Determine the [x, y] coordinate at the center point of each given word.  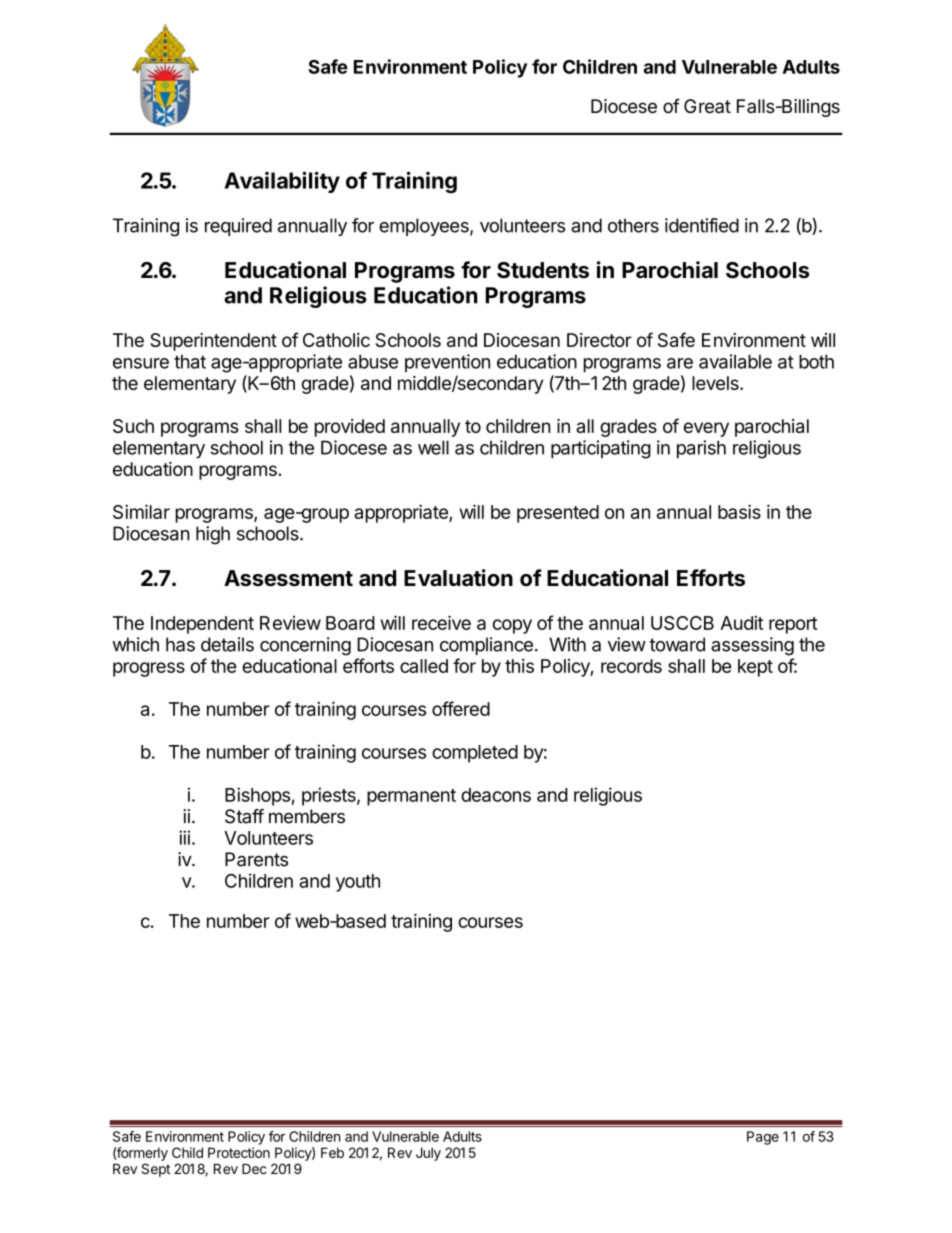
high [213, 535]
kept [755, 668]
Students [543, 270]
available [735, 361]
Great [707, 106]
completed [475, 754]
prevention [447, 363]
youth [358, 883]
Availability [282, 182]
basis [739, 511]
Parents [256, 859]
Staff [244, 816]
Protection [239, 1152]
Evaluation [458, 578]
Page [763, 1138]
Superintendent [213, 342]
